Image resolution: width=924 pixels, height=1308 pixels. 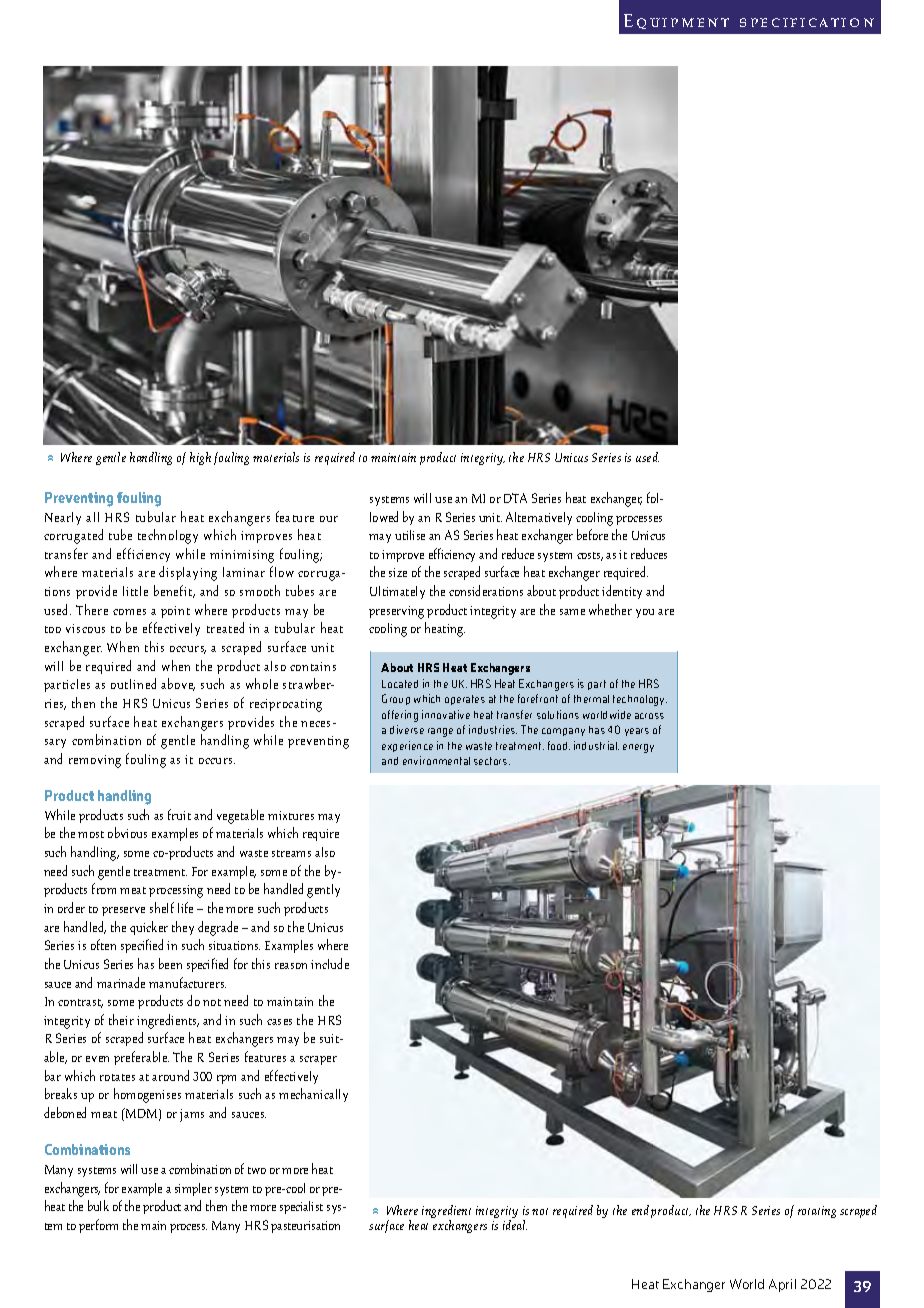 What do you see at coordinates (592, 534) in the screenshot?
I see `before` at bounding box center [592, 534].
